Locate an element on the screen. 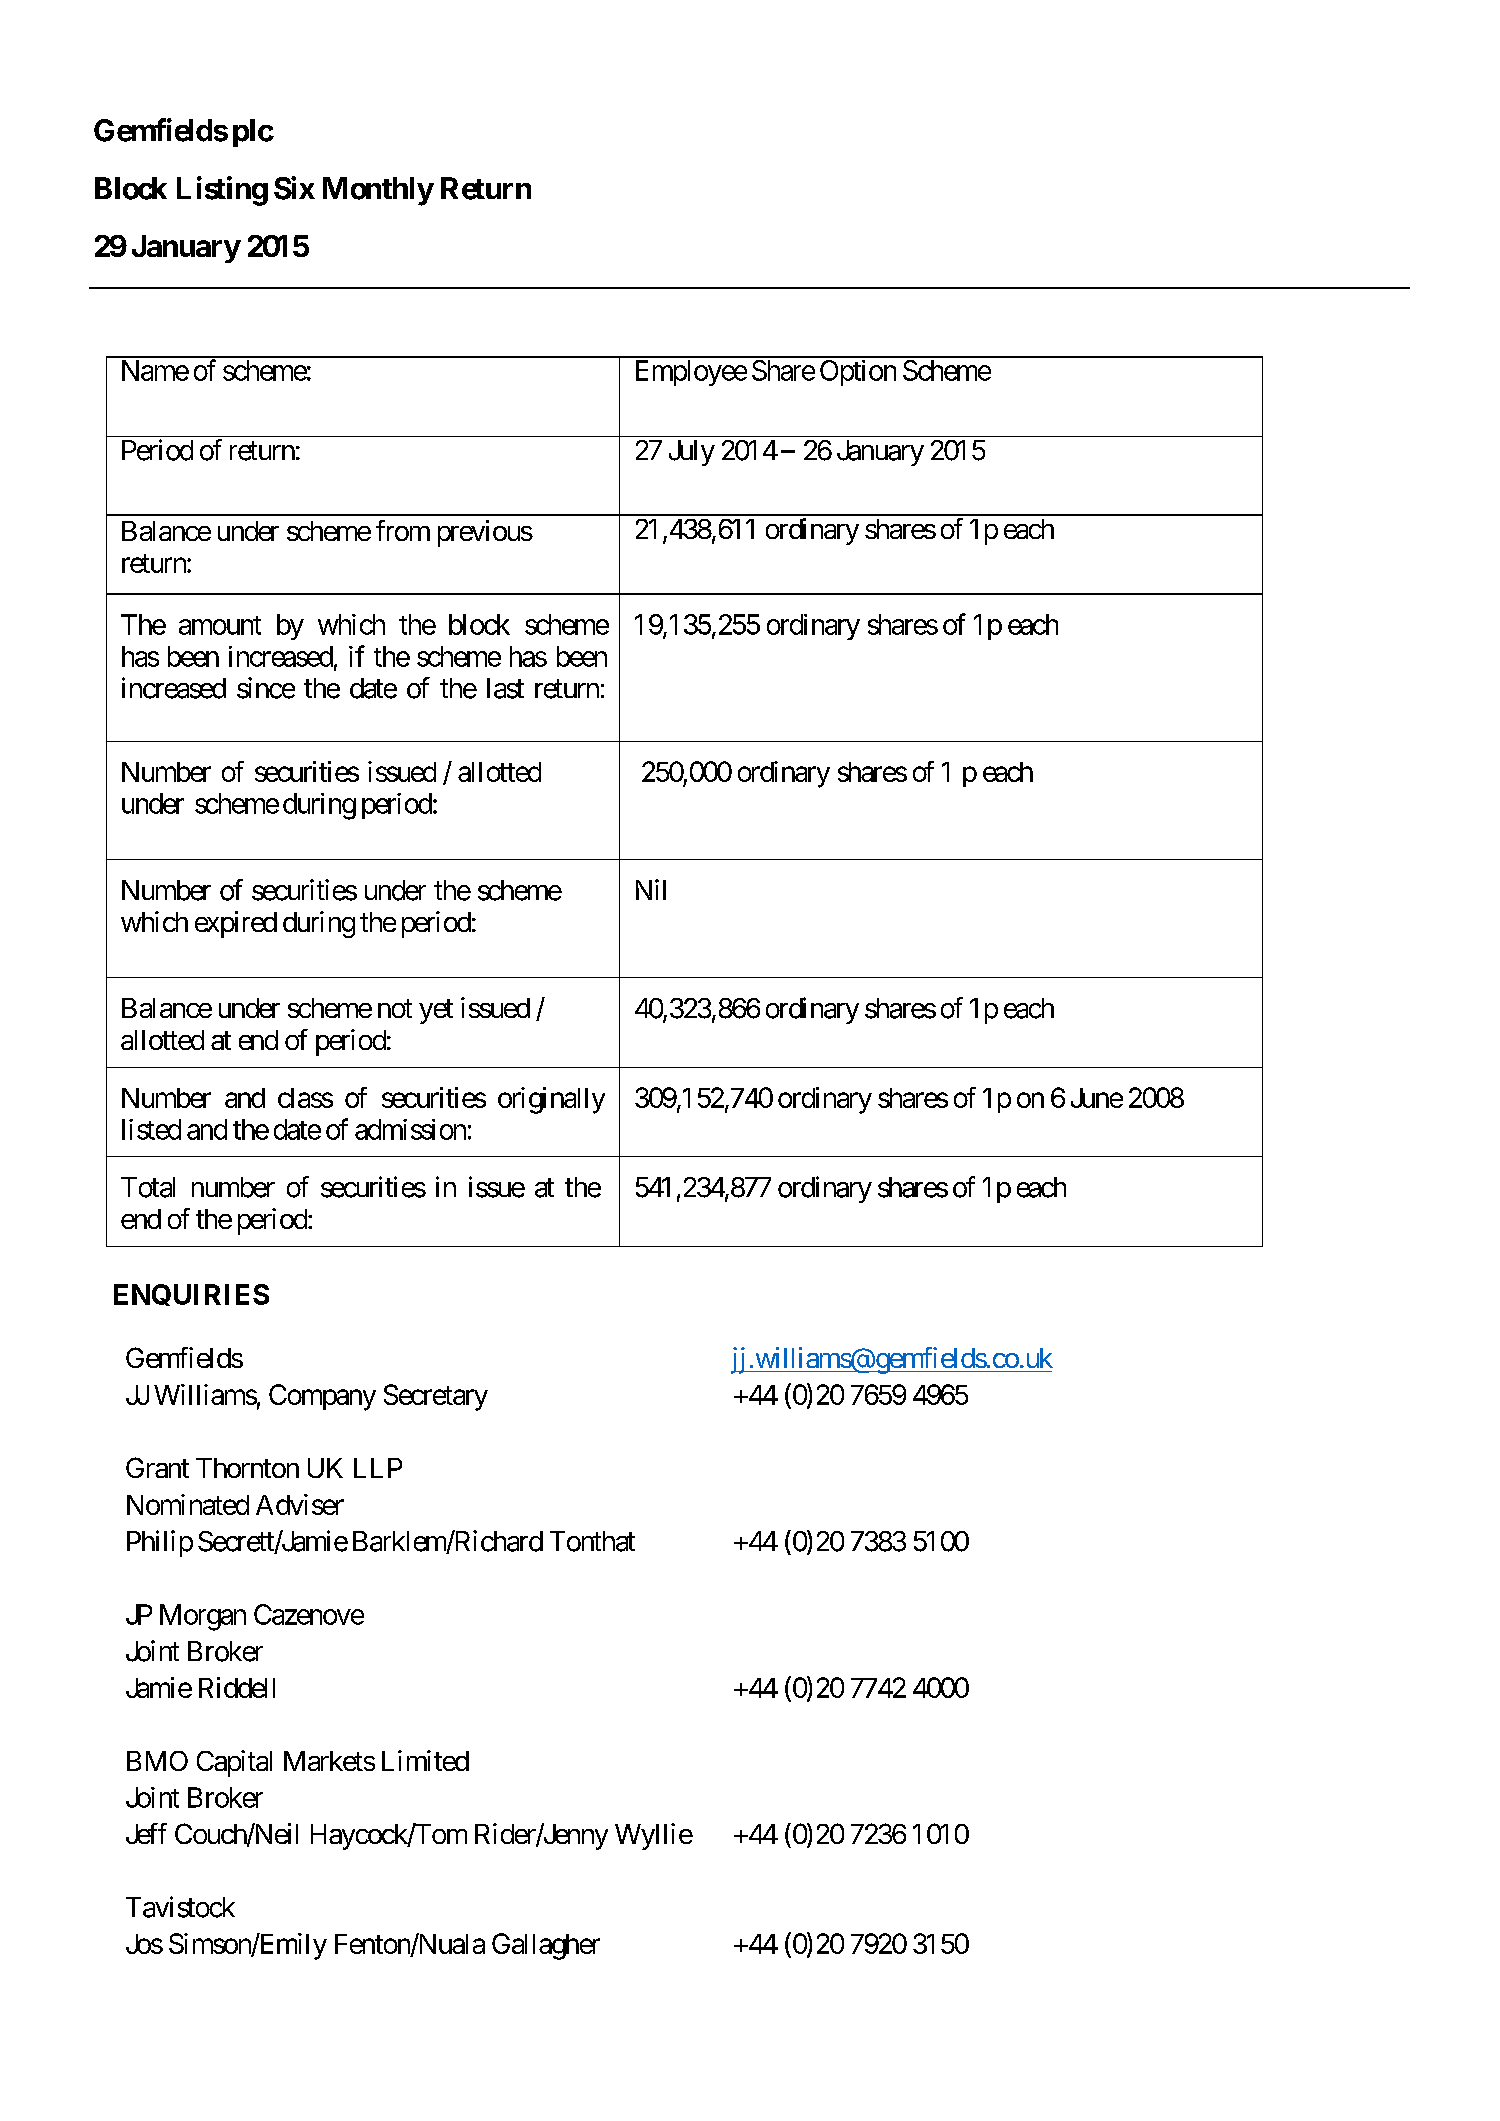 The image size is (1500, 2121). Monthly is located at coordinates (378, 191).
